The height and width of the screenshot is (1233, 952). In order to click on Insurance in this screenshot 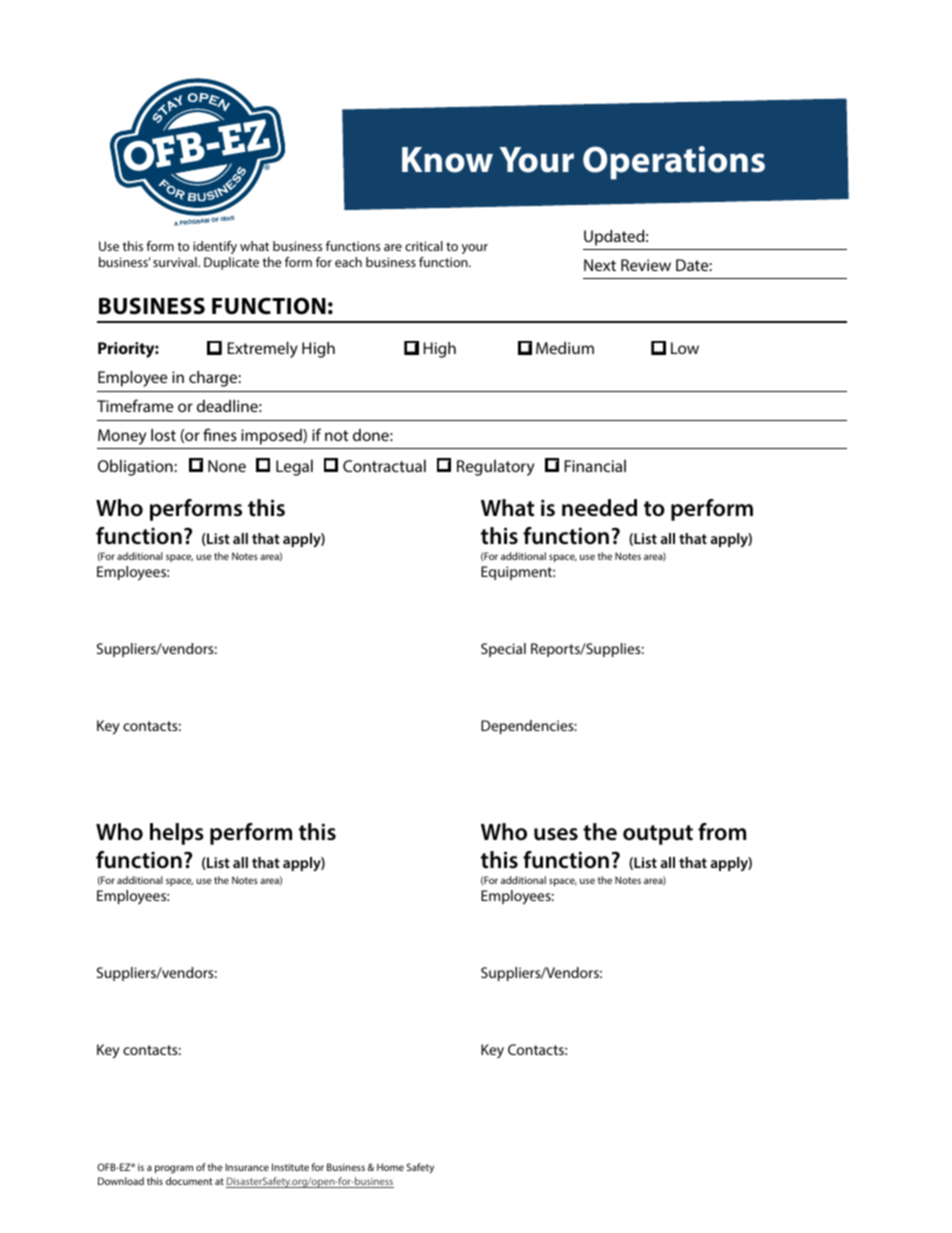, I will do `click(247, 1167)`.
